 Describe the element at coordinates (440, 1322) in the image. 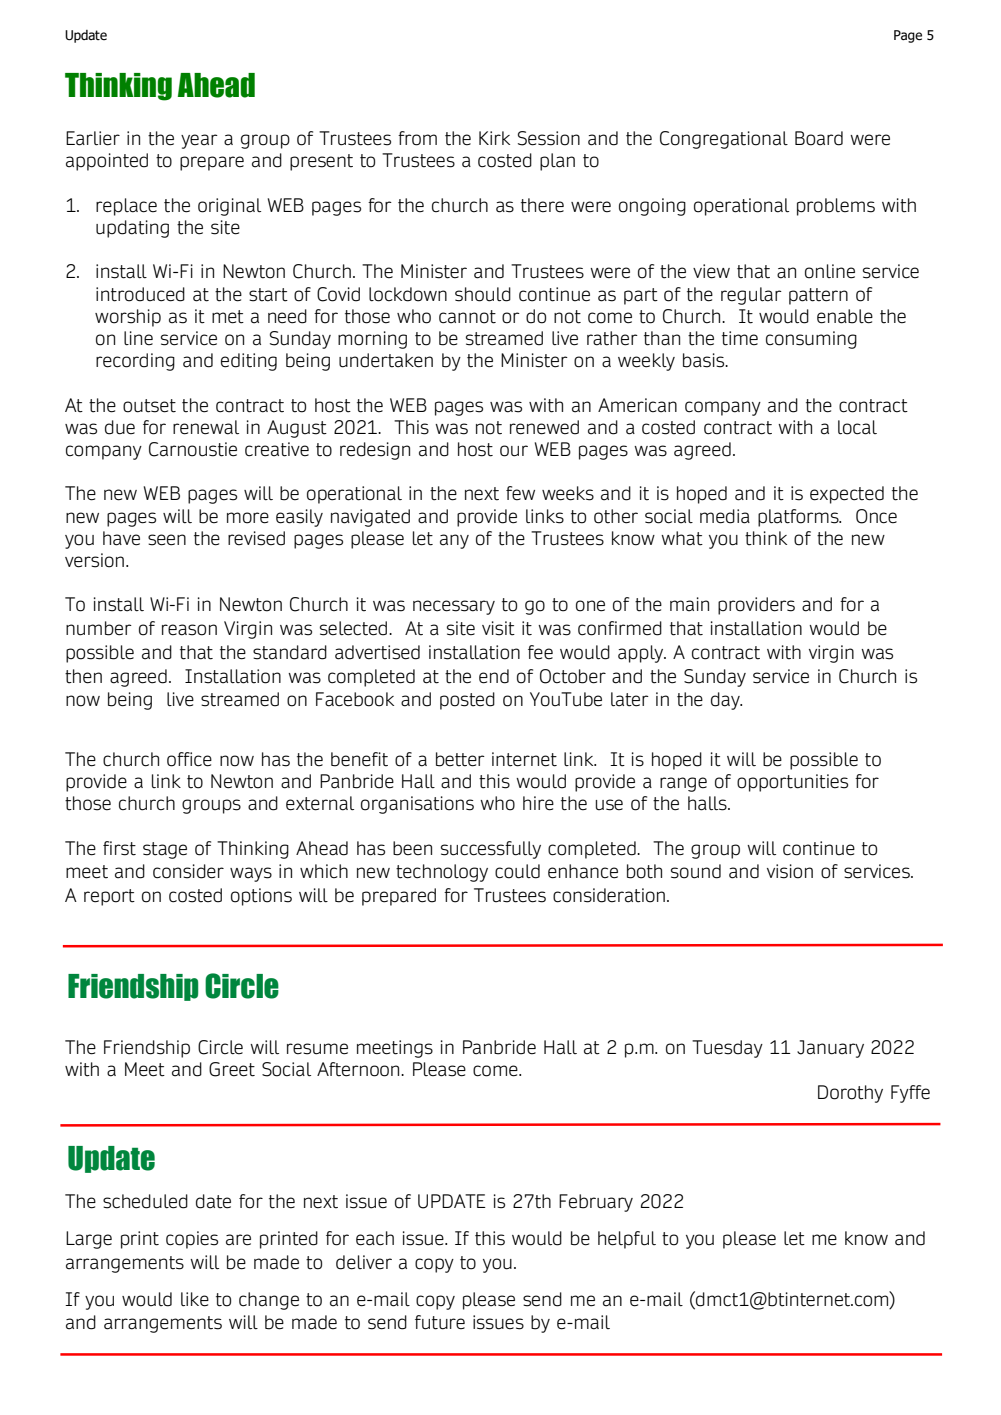

I see `future` at that location.
